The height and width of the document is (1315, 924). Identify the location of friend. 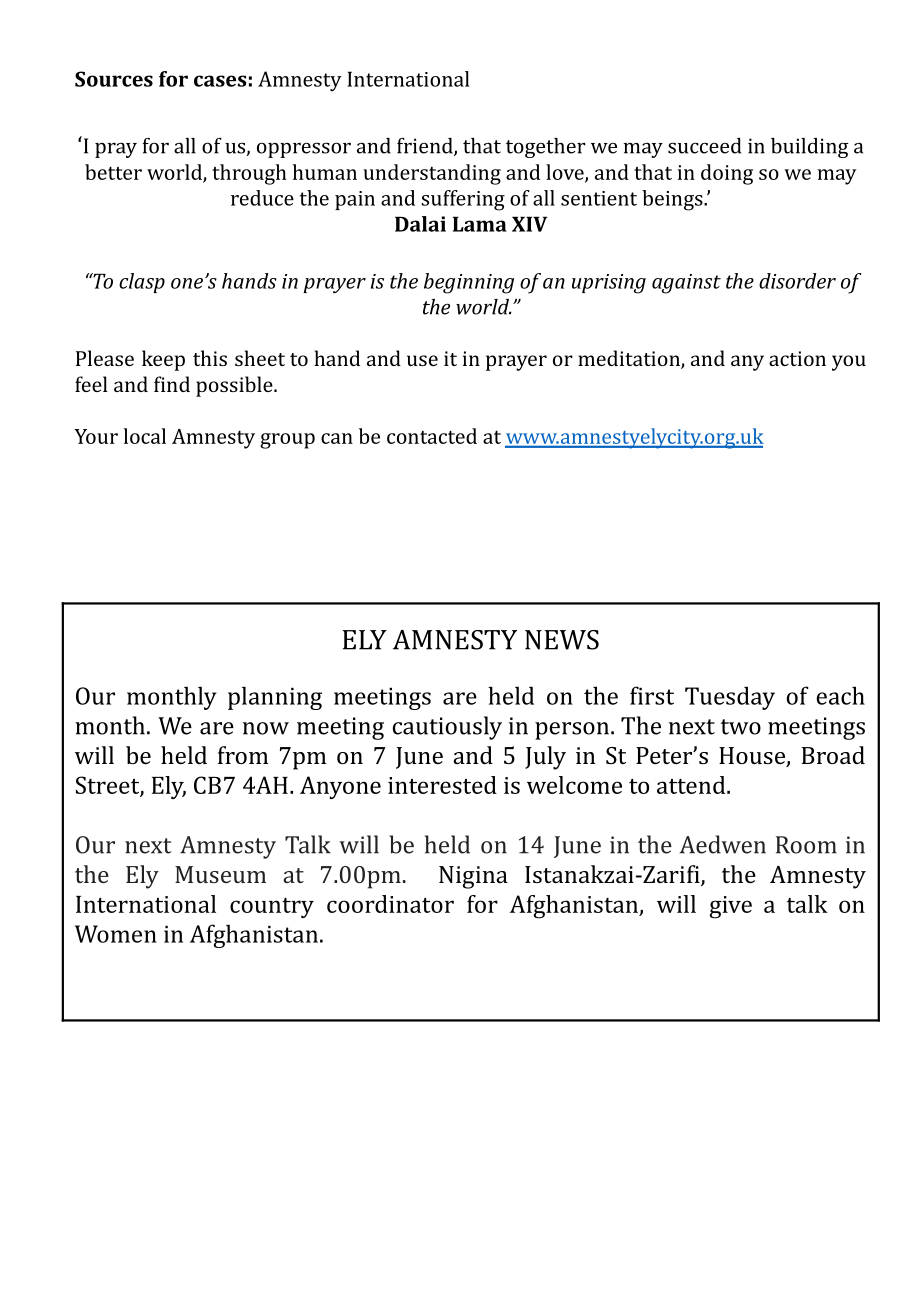
(426, 147).
